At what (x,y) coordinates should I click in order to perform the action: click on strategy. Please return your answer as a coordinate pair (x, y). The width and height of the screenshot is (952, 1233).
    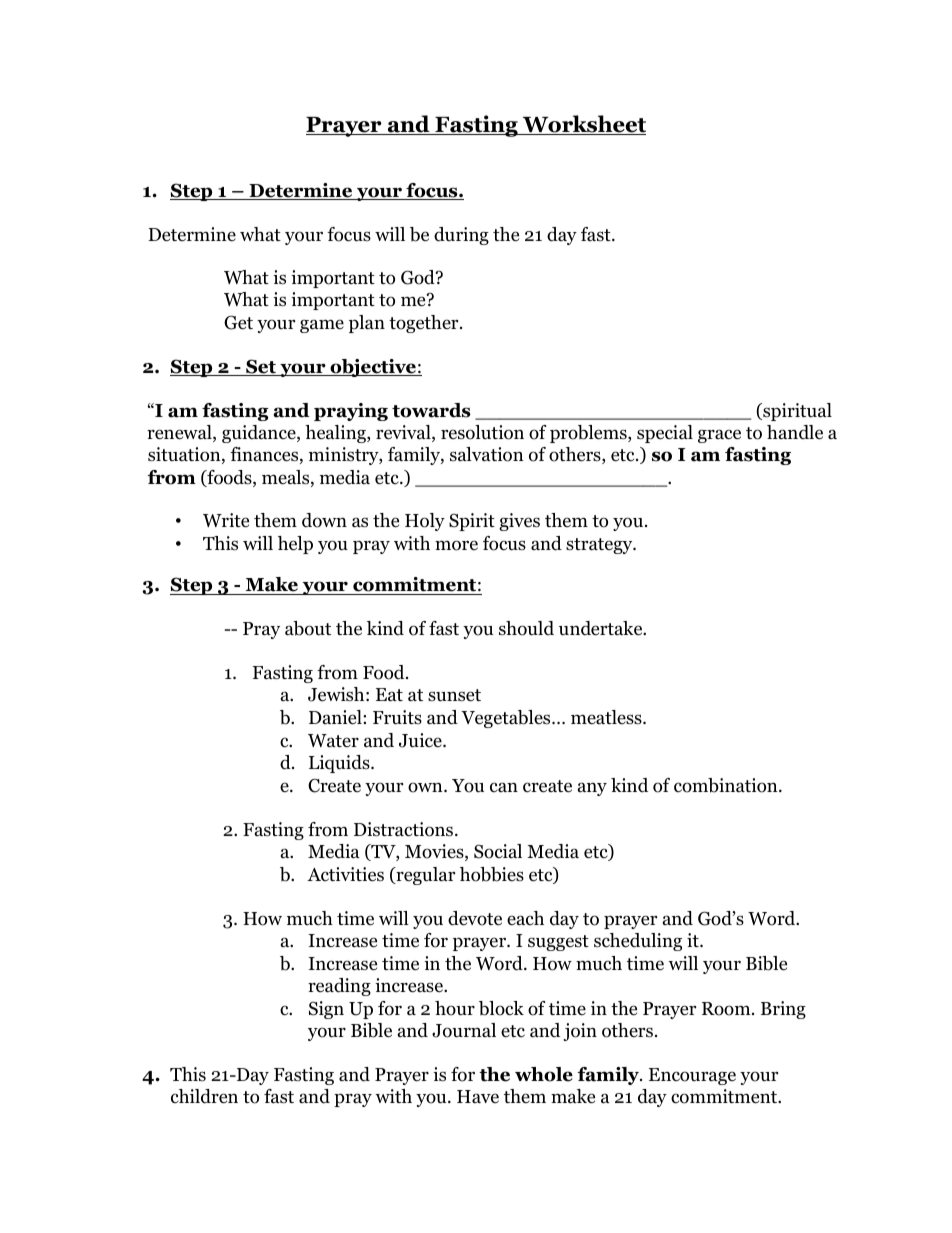
    Looking at the image, I should click on (600, 546).
